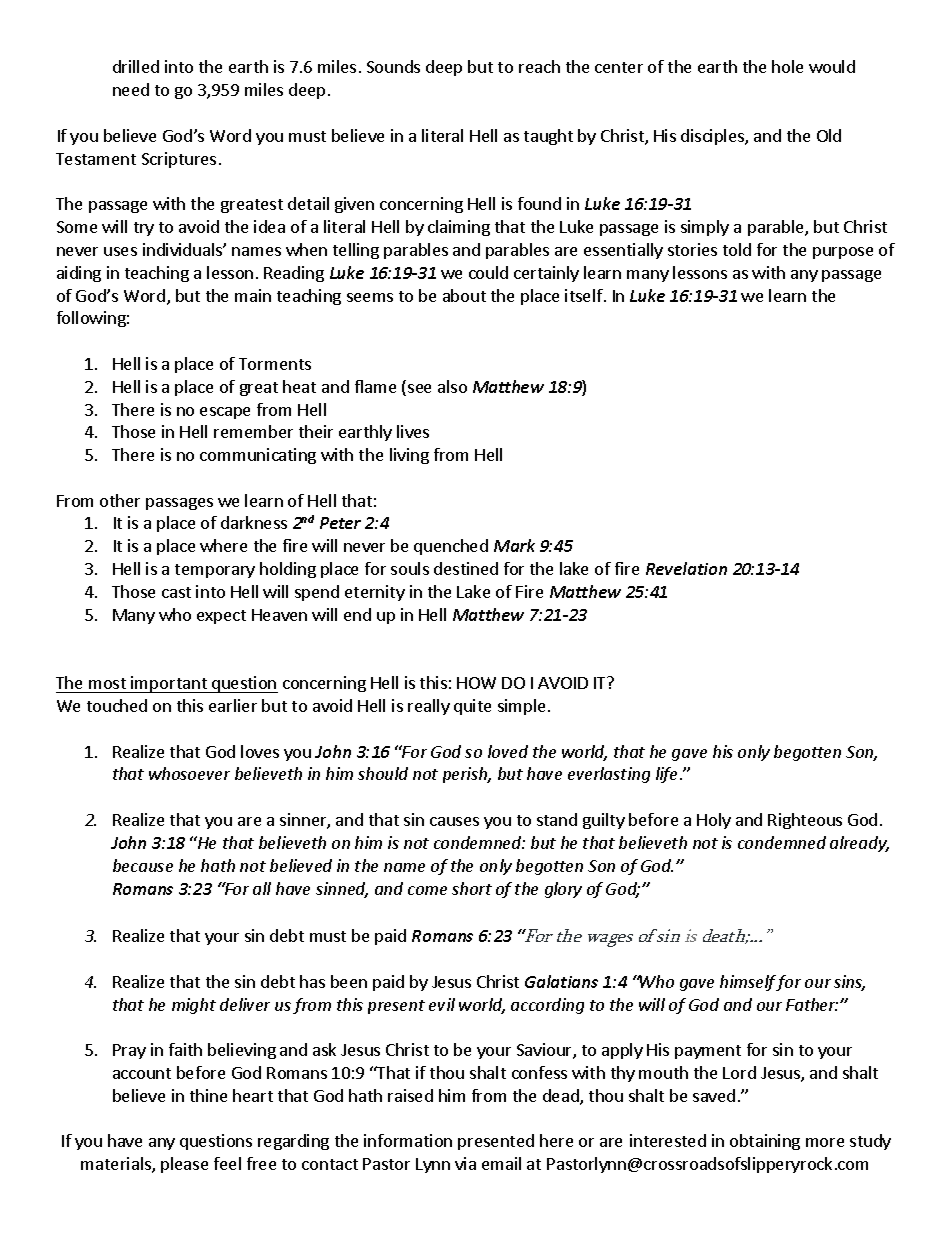 Image resolution: width=952 pixels, height=1233 pixels. What do you see at coordinates (451, 547) in the screenshot?
I see `quenched` at bounding box center [451, 547].
